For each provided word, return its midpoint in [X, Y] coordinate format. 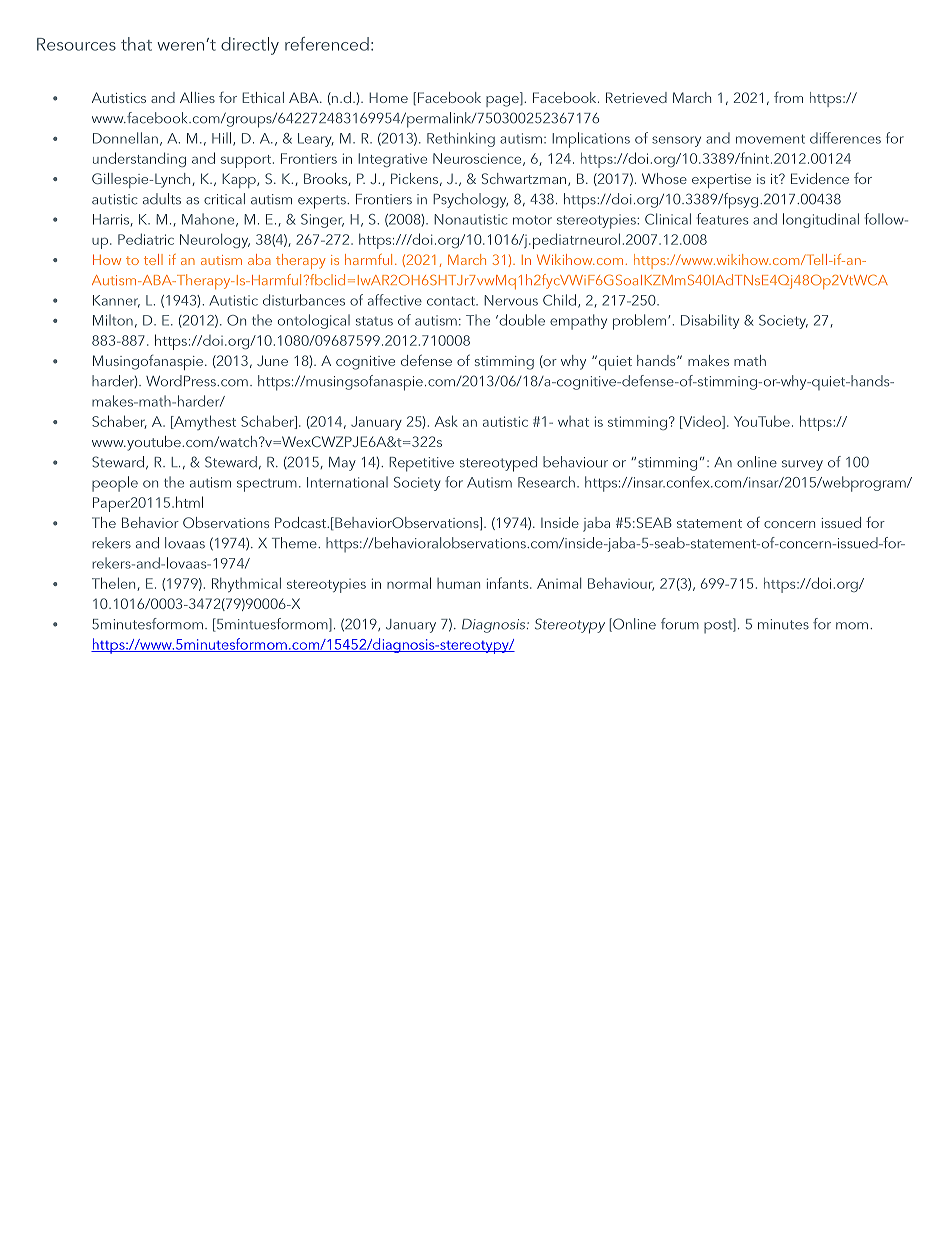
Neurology [215, 240]
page [503, 101]
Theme [295, 543]
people [115, 484]
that [136, 44]
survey [802, 465]
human [458, 583]
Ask [446, 421]
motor [532, 220]
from [788, 97]
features [722, 219]
